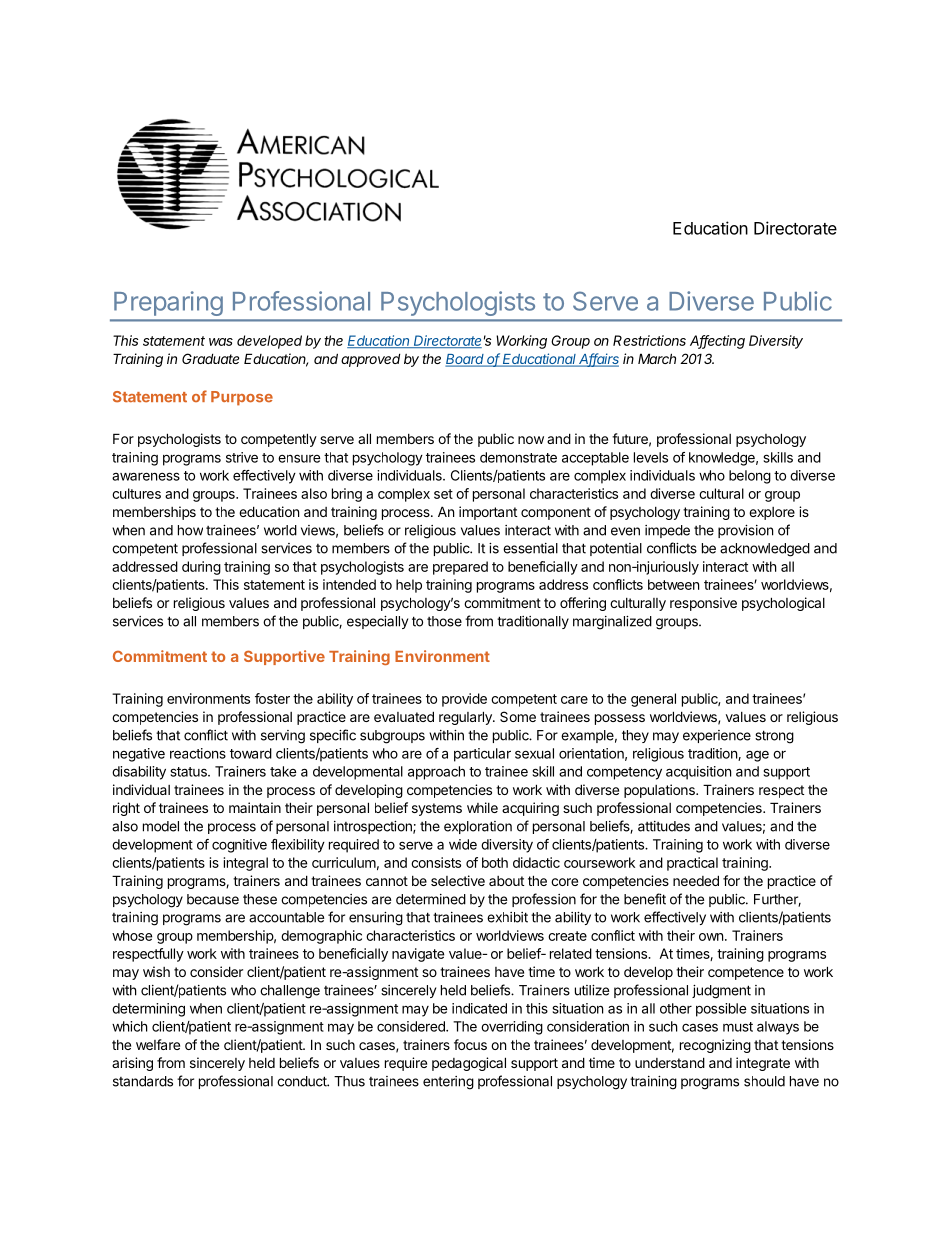 The height and width of the page is (1233, 952). I want to click on needed, so click(696, 880).
